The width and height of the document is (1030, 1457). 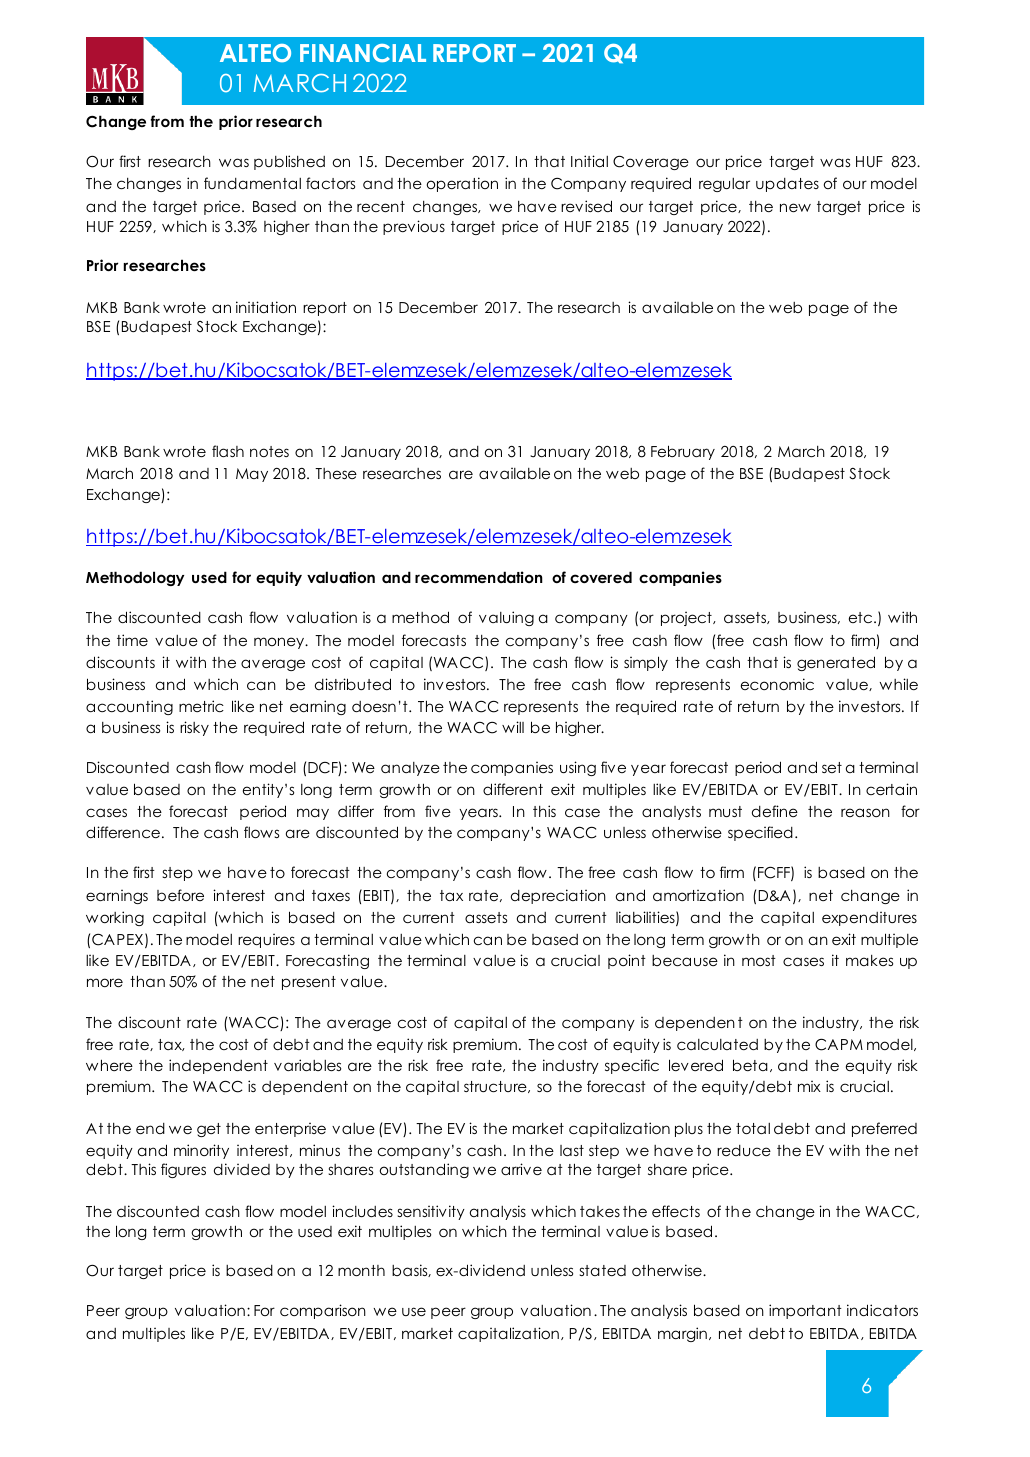 What do you see at coordinates (603, 1270) in the document?
I see `stated` at bounding box center [603, 1270].
